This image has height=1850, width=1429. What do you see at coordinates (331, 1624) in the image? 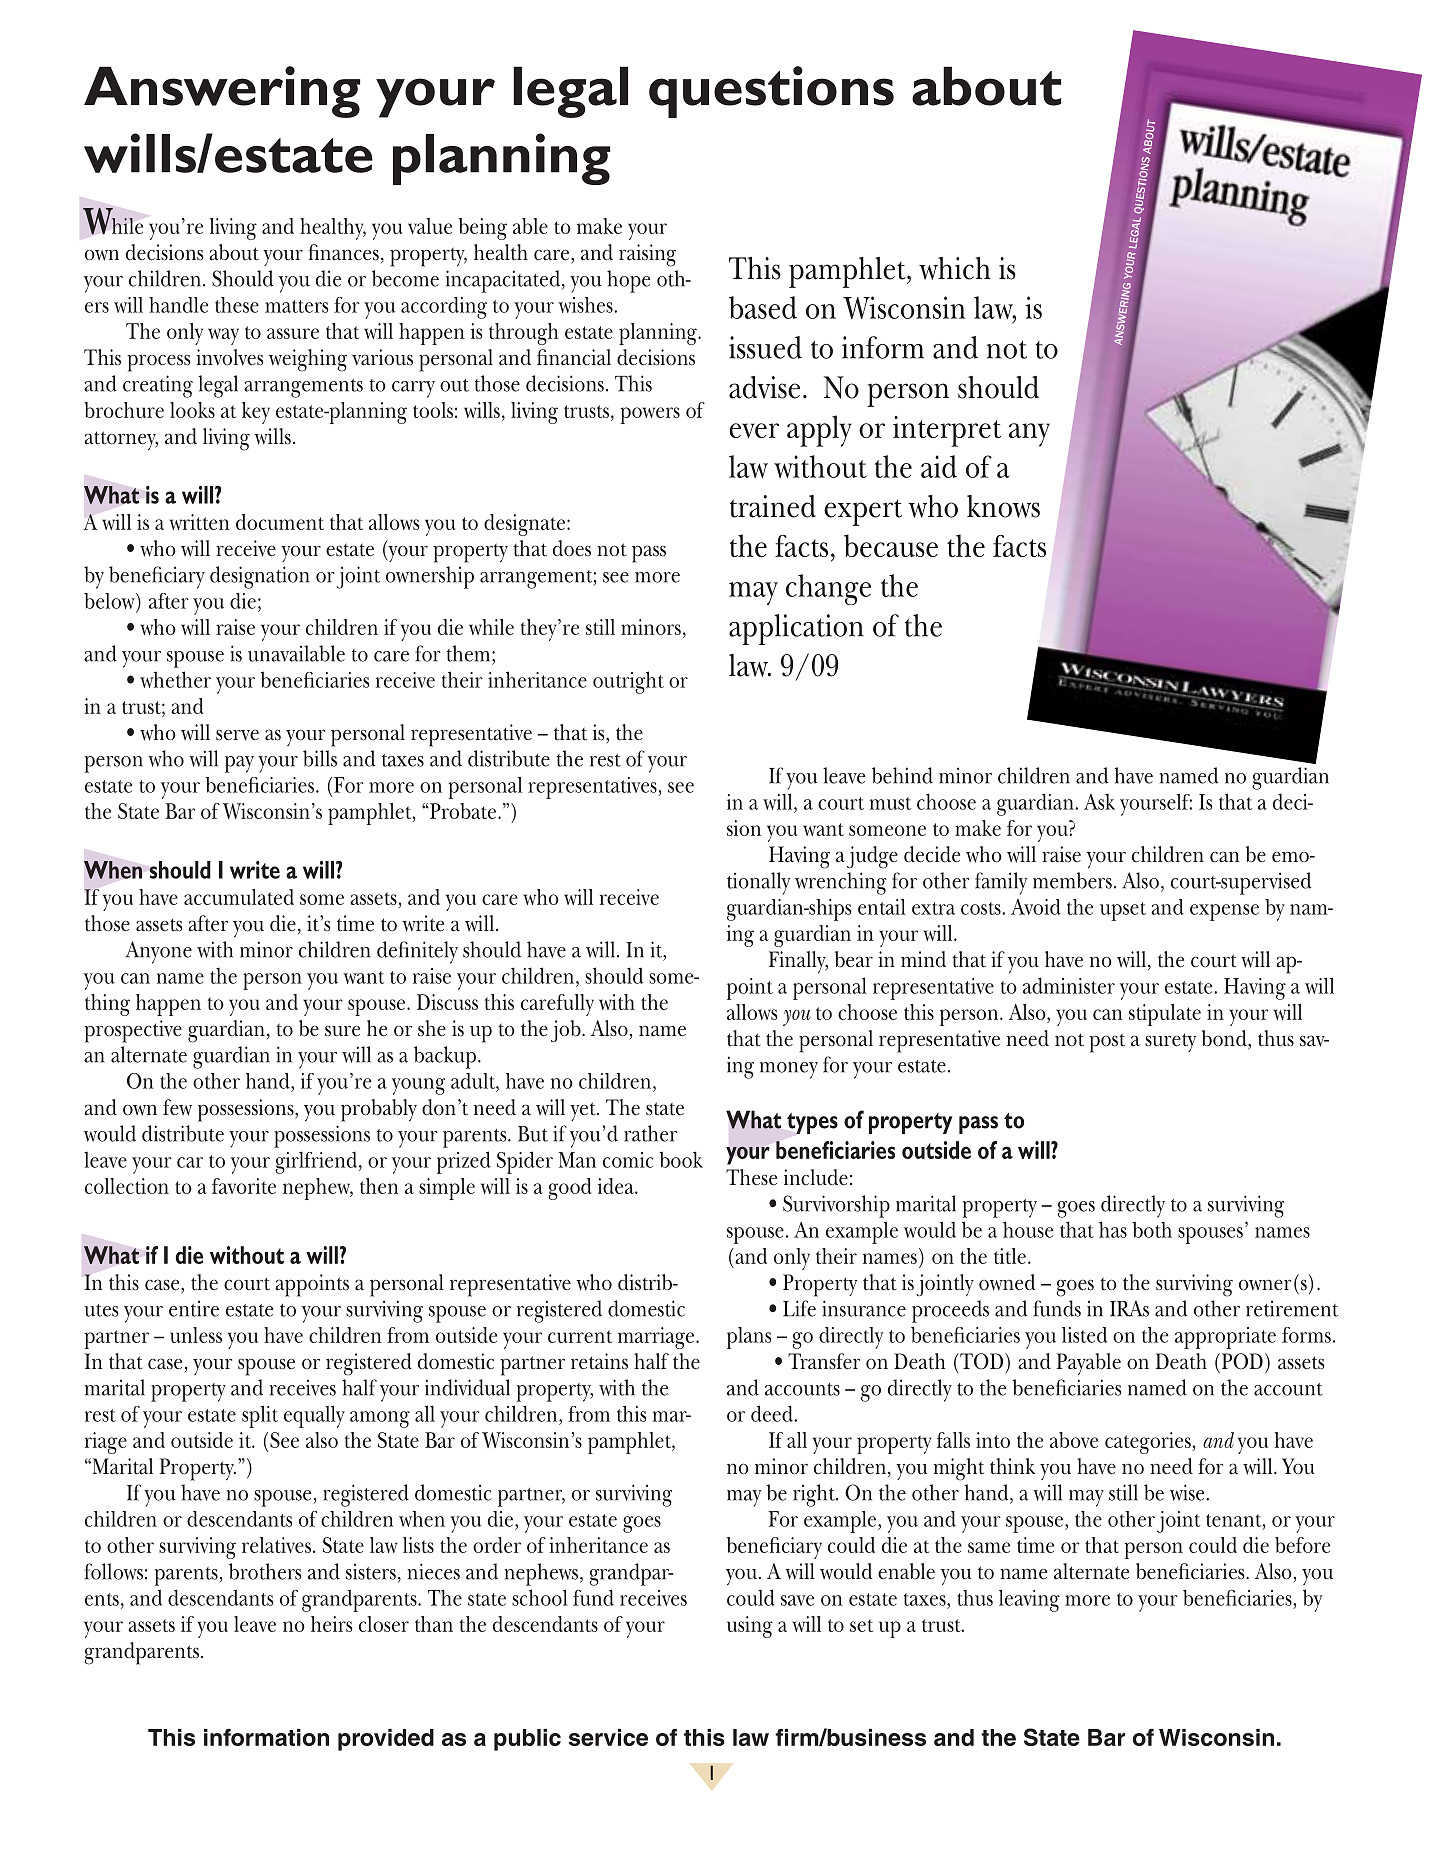
I see `heirs` at bounding box center [331, 1624].
